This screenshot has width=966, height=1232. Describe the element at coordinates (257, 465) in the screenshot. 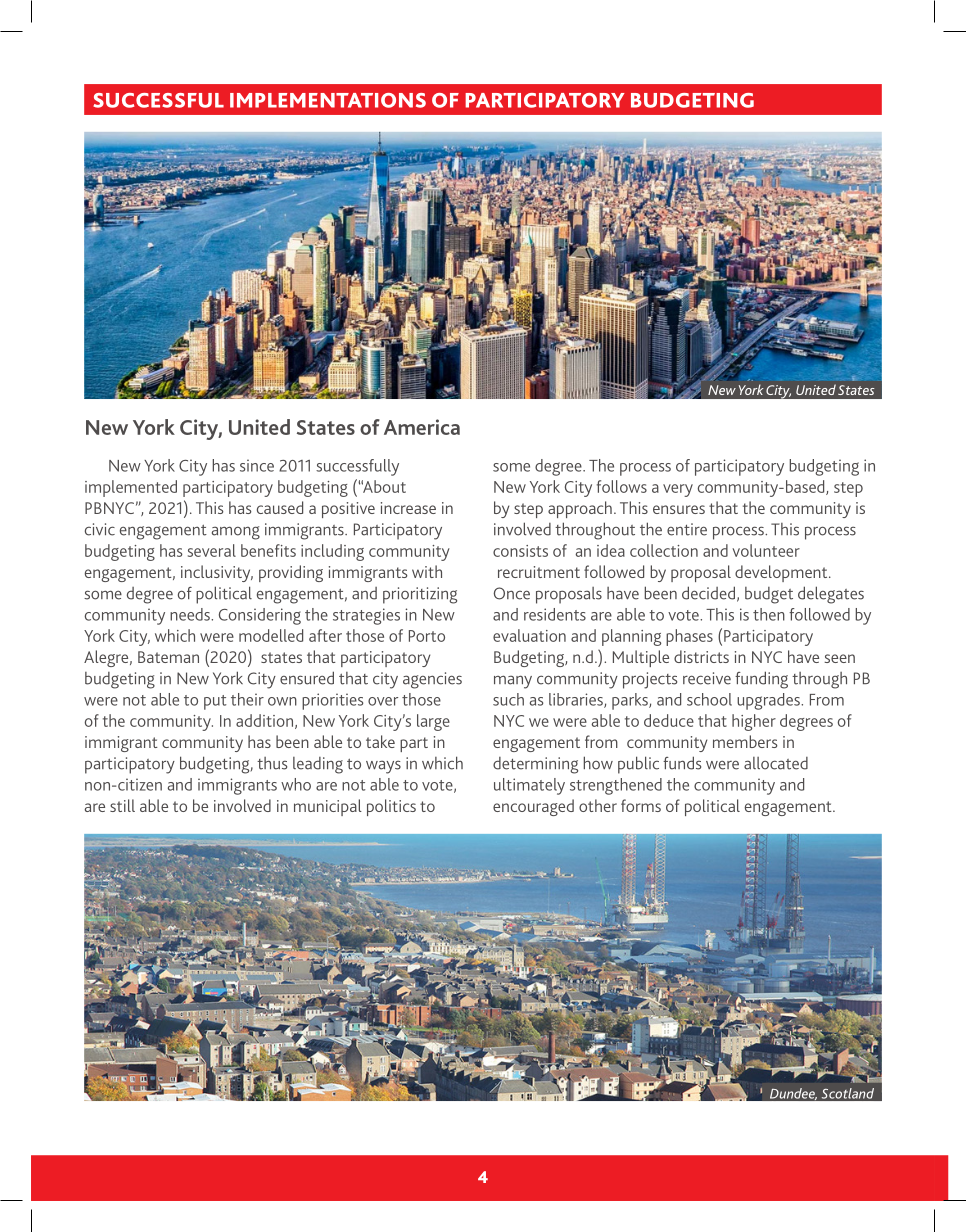

I see `since` at that location.
